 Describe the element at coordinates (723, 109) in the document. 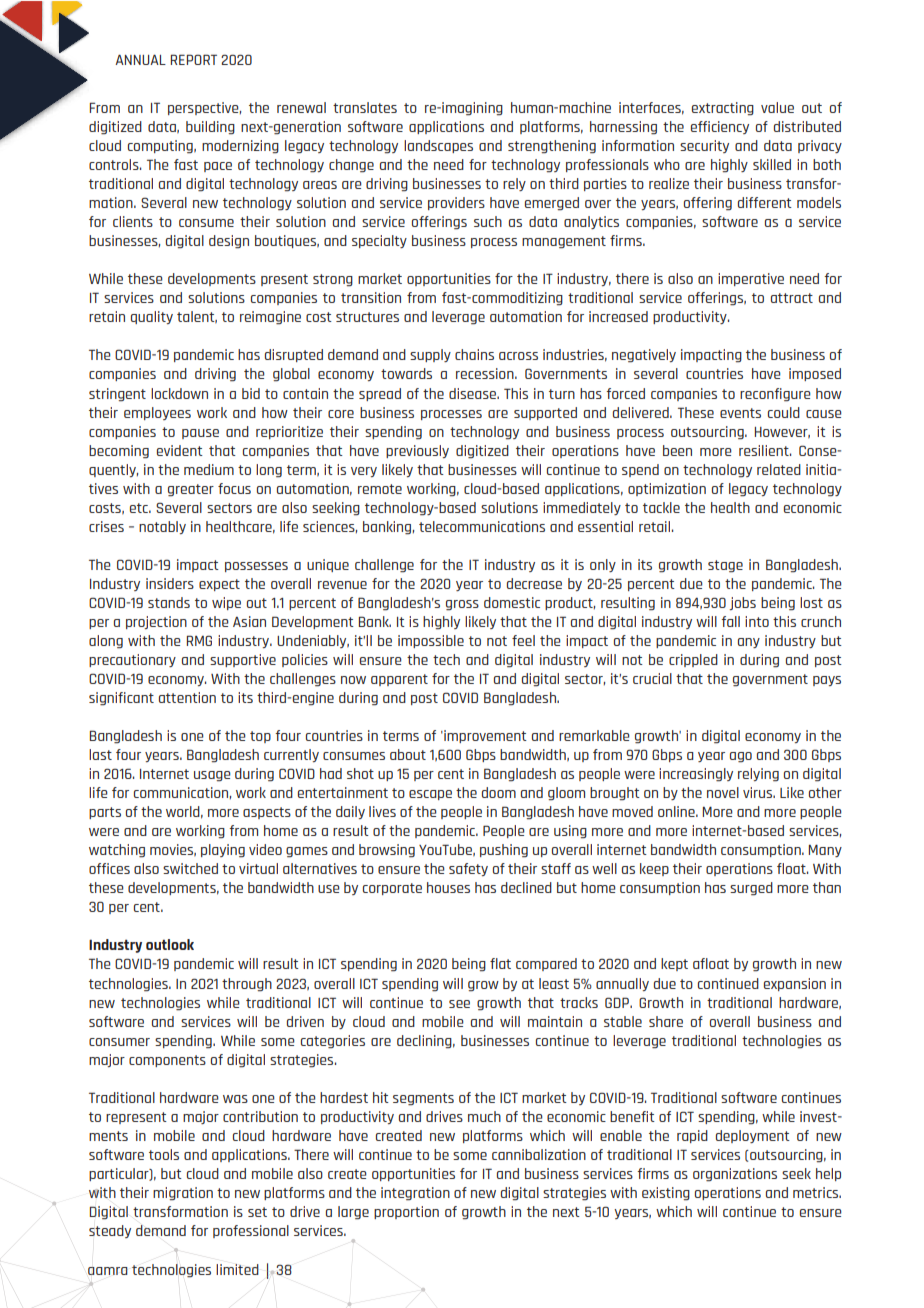

I see `extracting` at that location.
